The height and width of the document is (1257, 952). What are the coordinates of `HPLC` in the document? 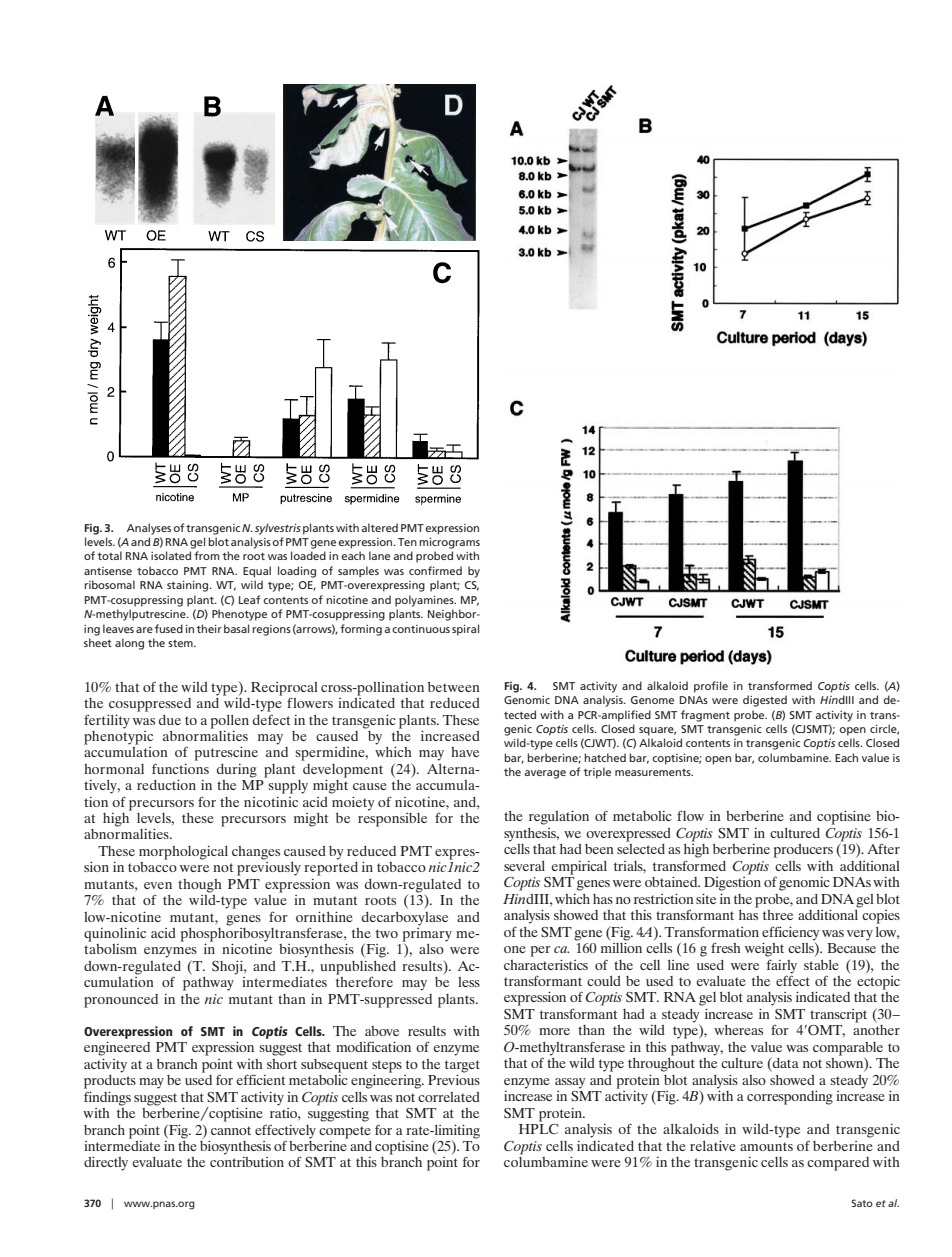 It's located at (539, 1129).
